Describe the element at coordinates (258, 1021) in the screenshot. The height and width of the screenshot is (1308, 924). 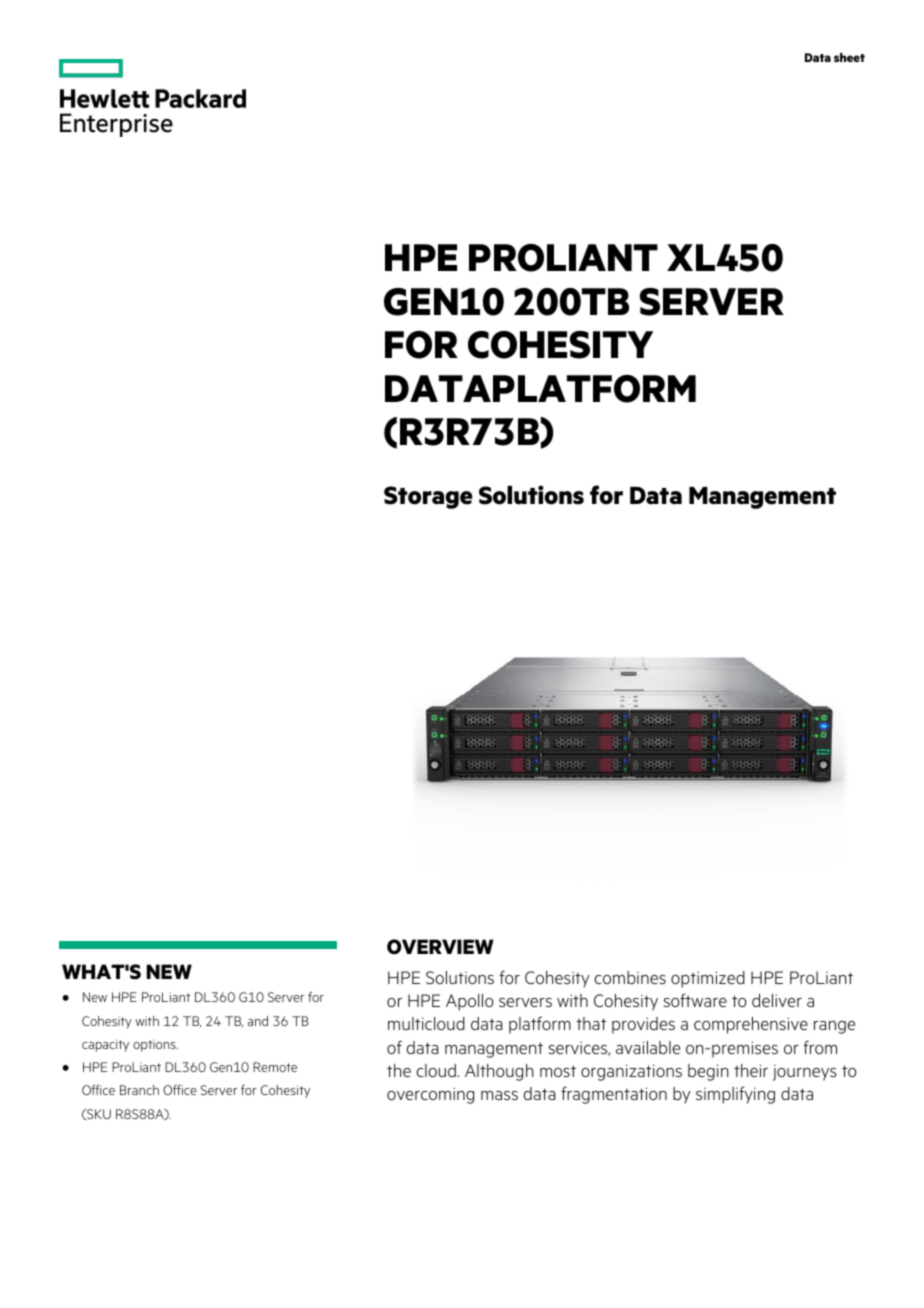
I see `and` at that location.
